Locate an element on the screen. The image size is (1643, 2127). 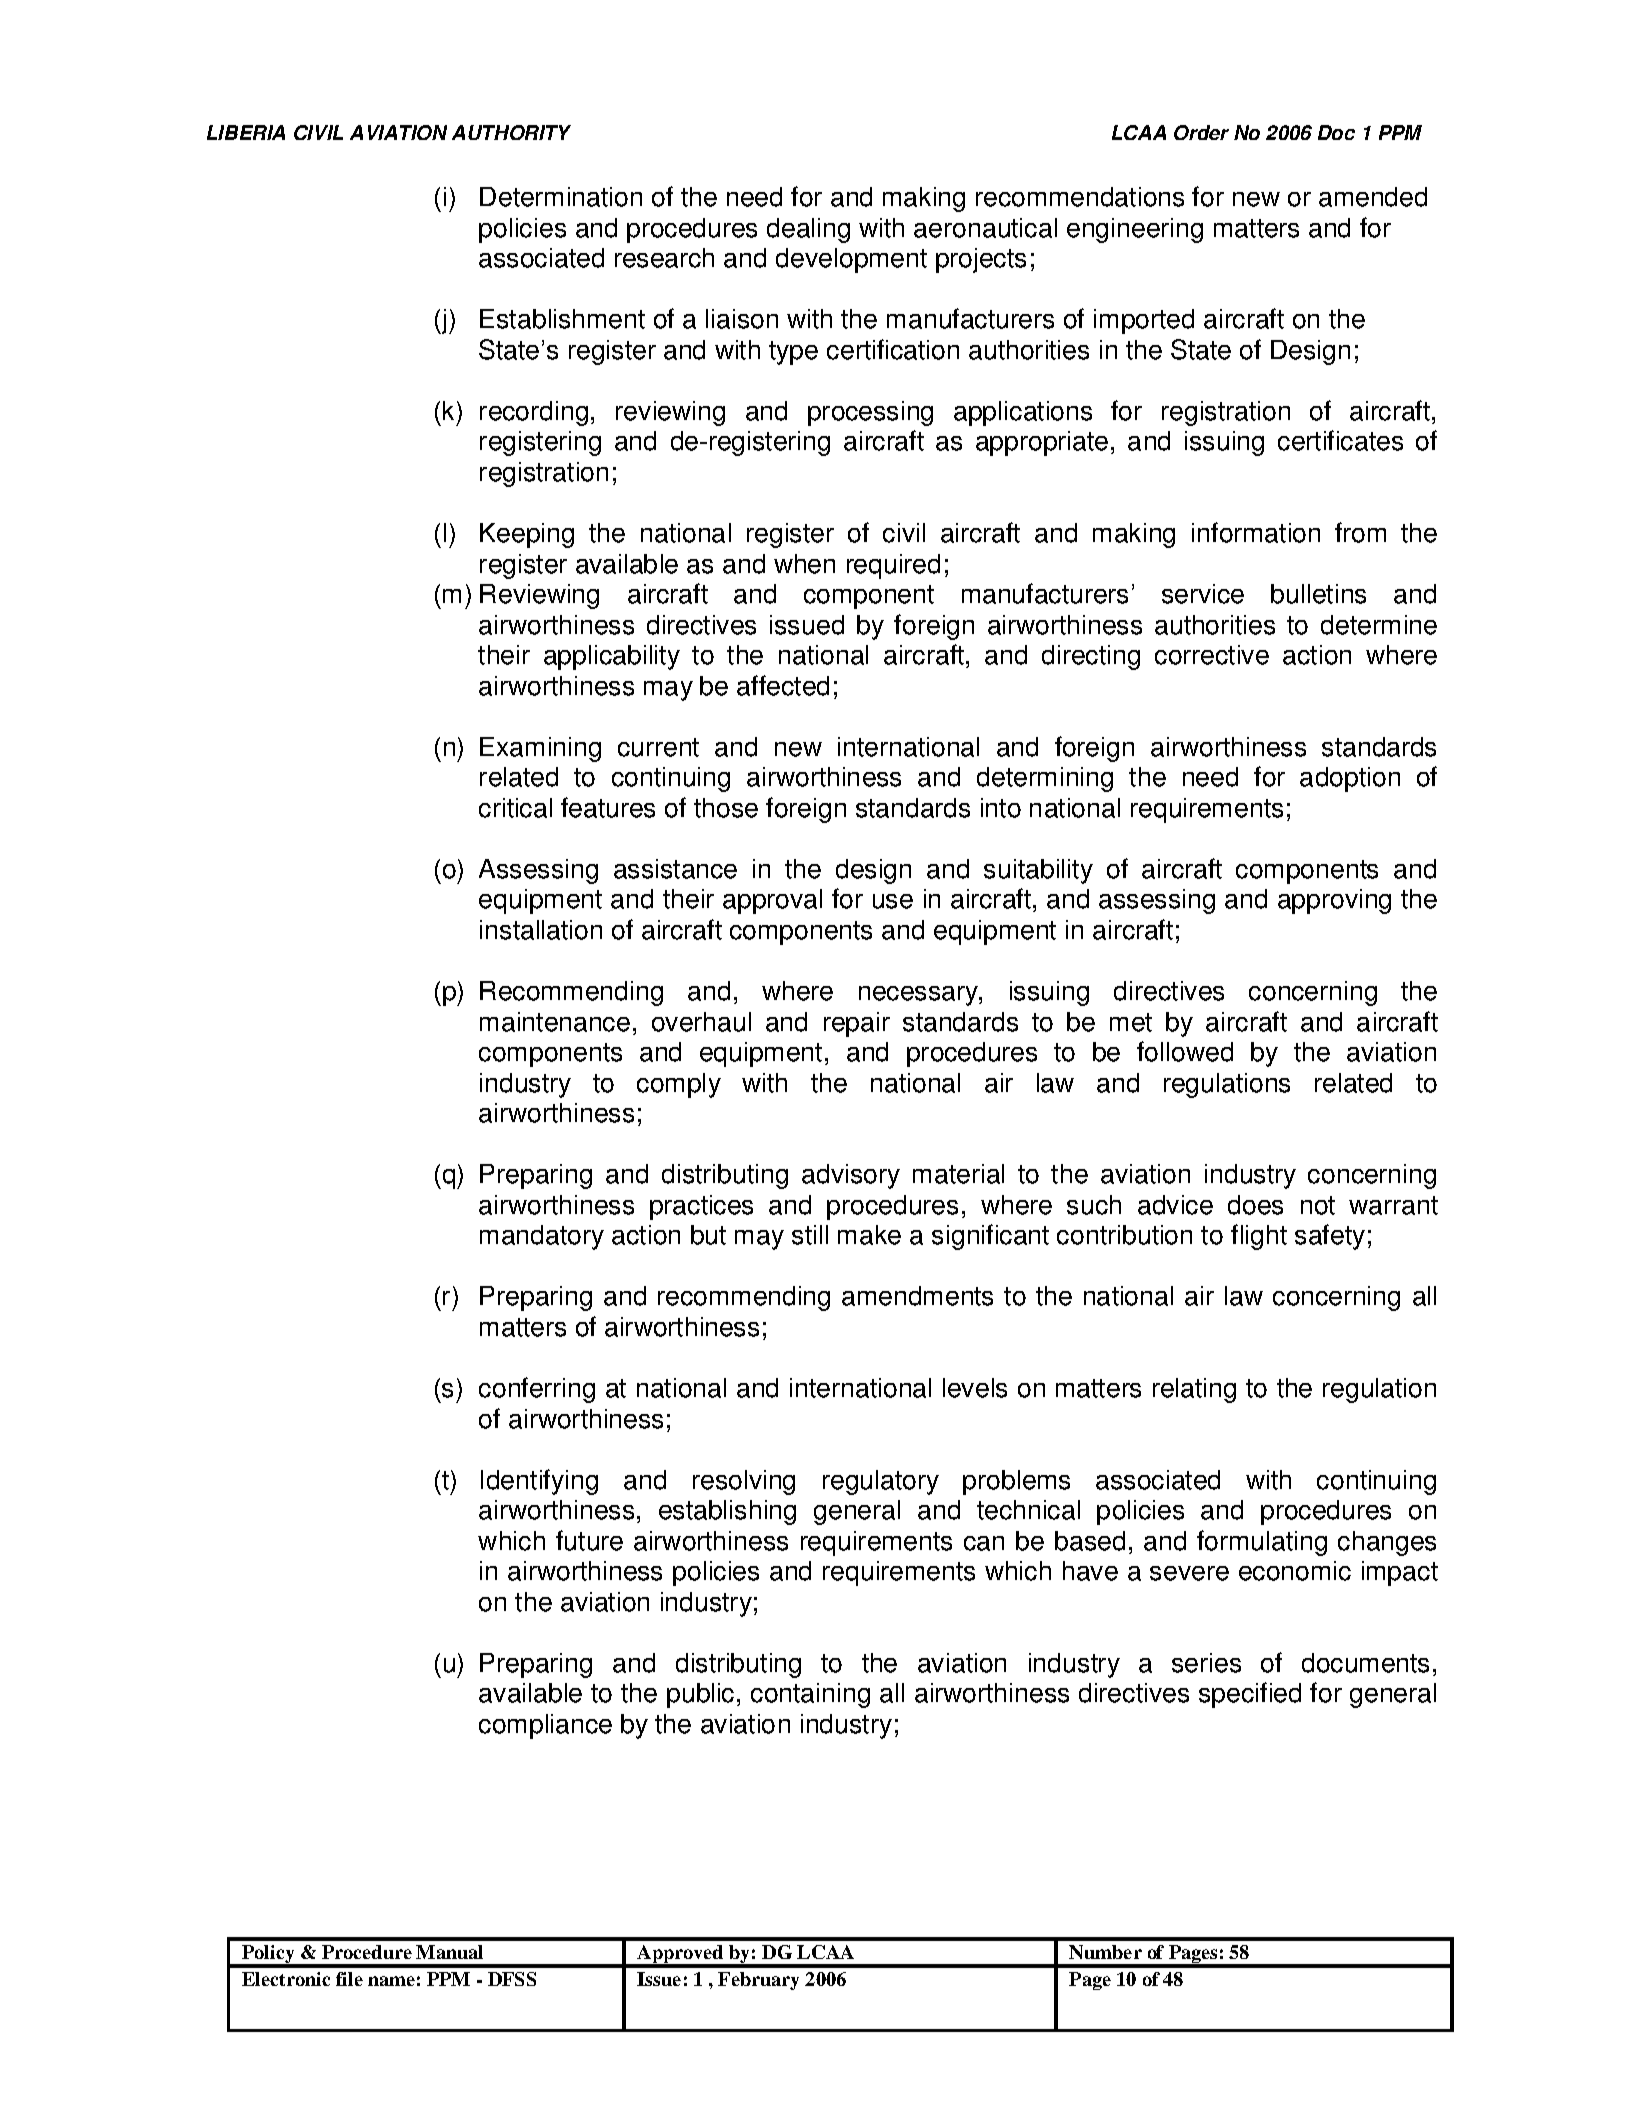
name is located at coordinates (391, 1981).
